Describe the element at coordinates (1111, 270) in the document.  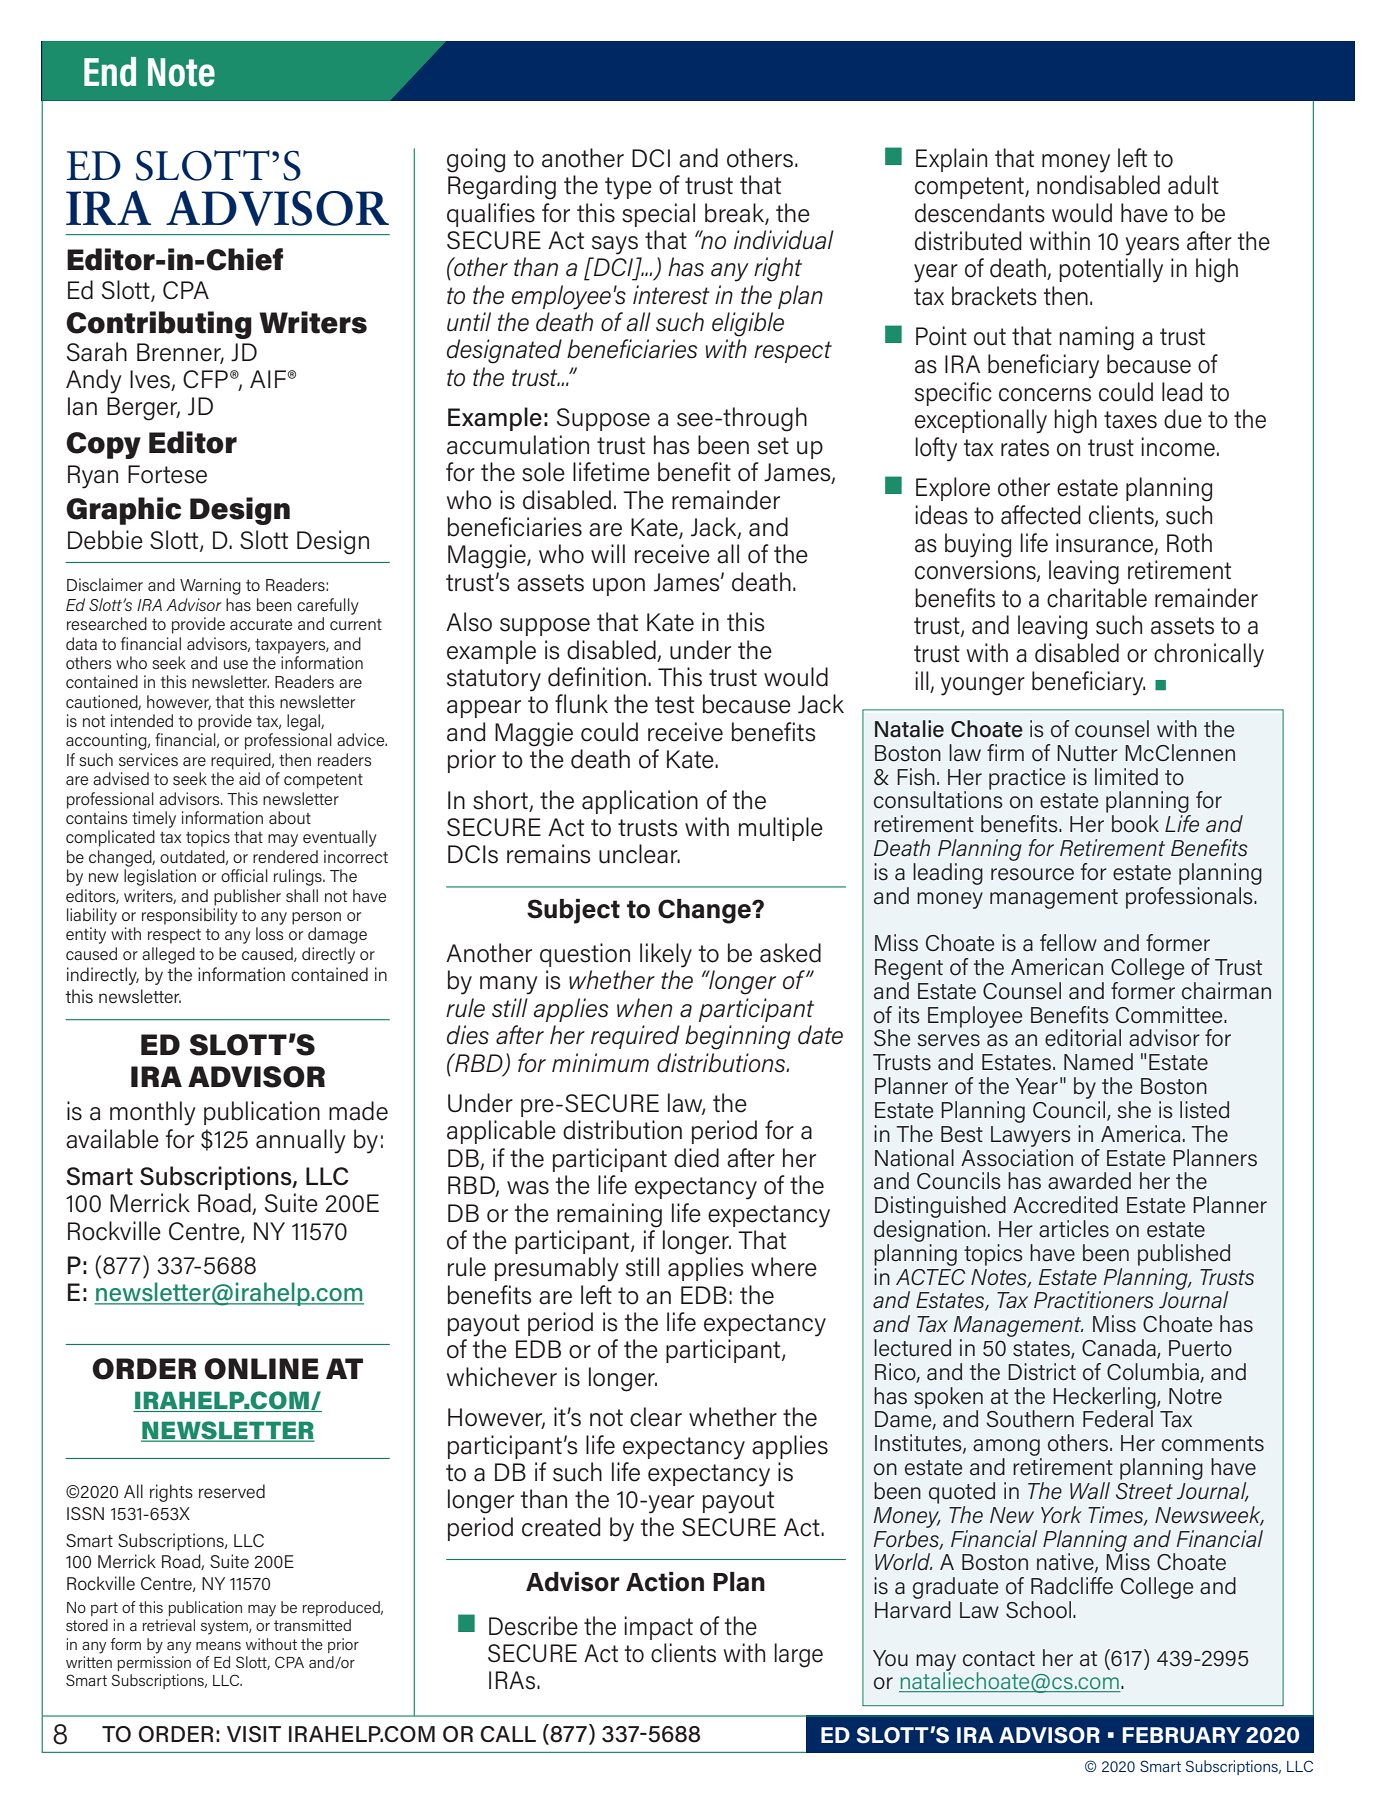
I see `potentially` at that location.
